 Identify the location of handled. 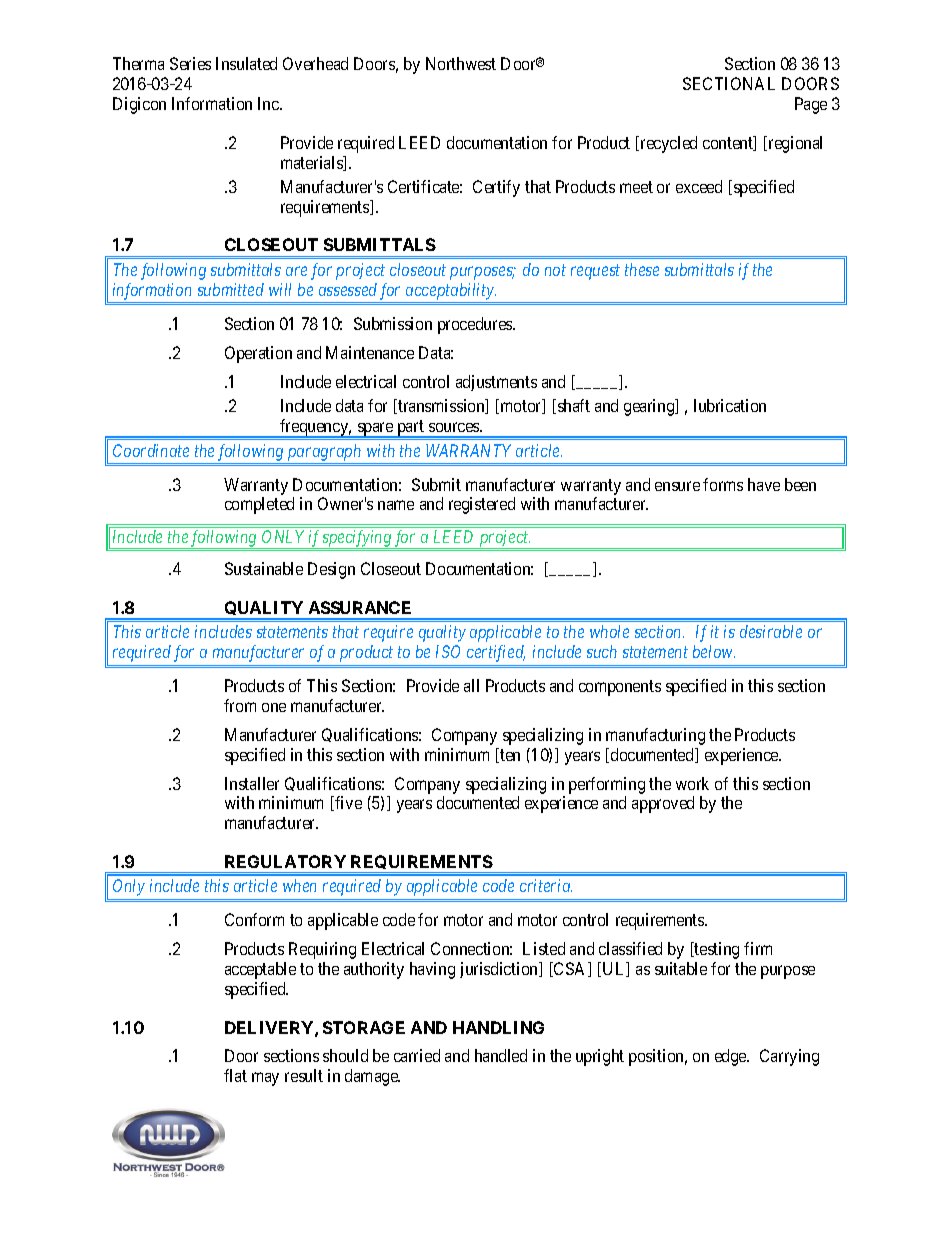
(501, 1055).
